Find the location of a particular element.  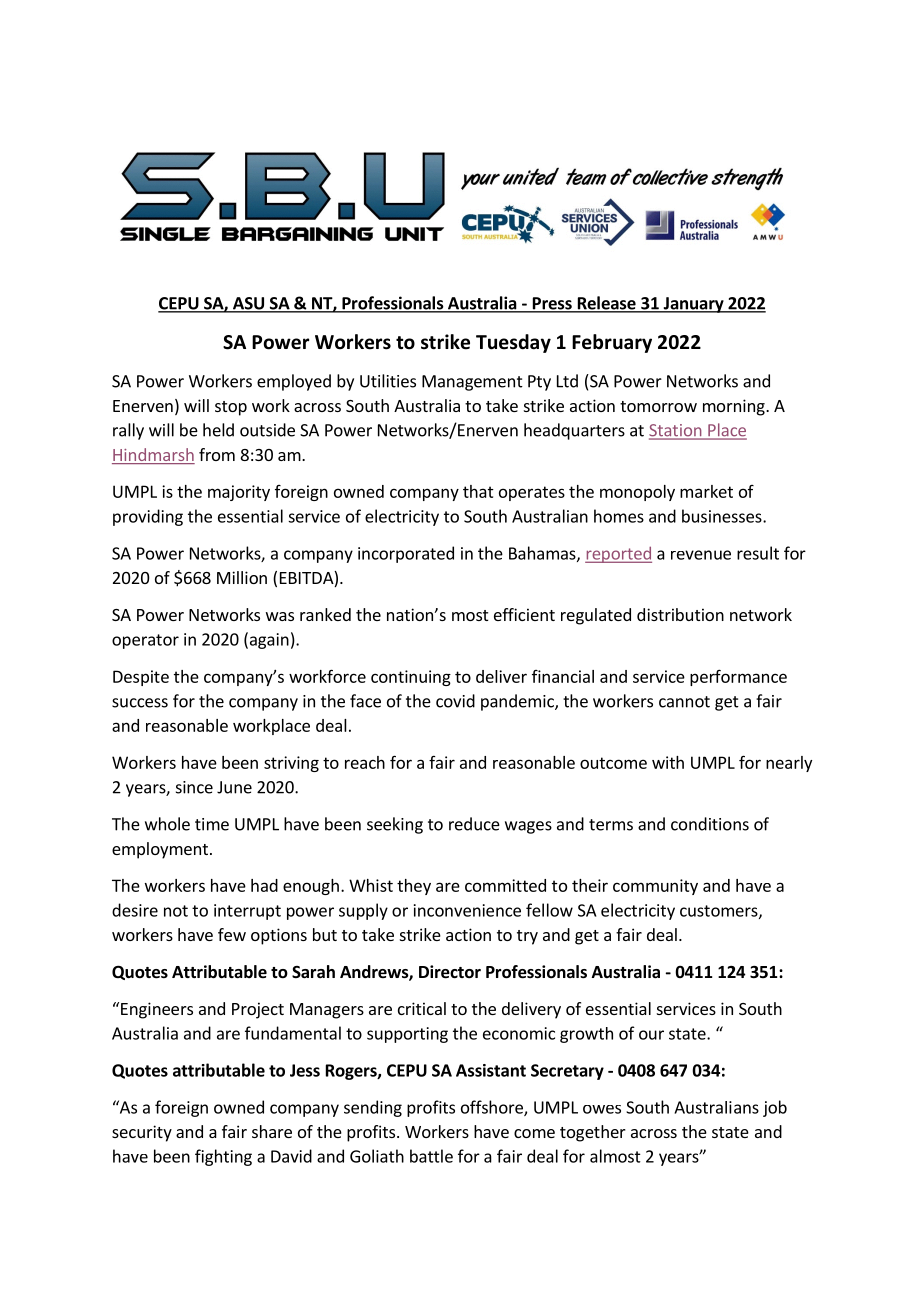

cannot is located at coordinates (684, 702).
